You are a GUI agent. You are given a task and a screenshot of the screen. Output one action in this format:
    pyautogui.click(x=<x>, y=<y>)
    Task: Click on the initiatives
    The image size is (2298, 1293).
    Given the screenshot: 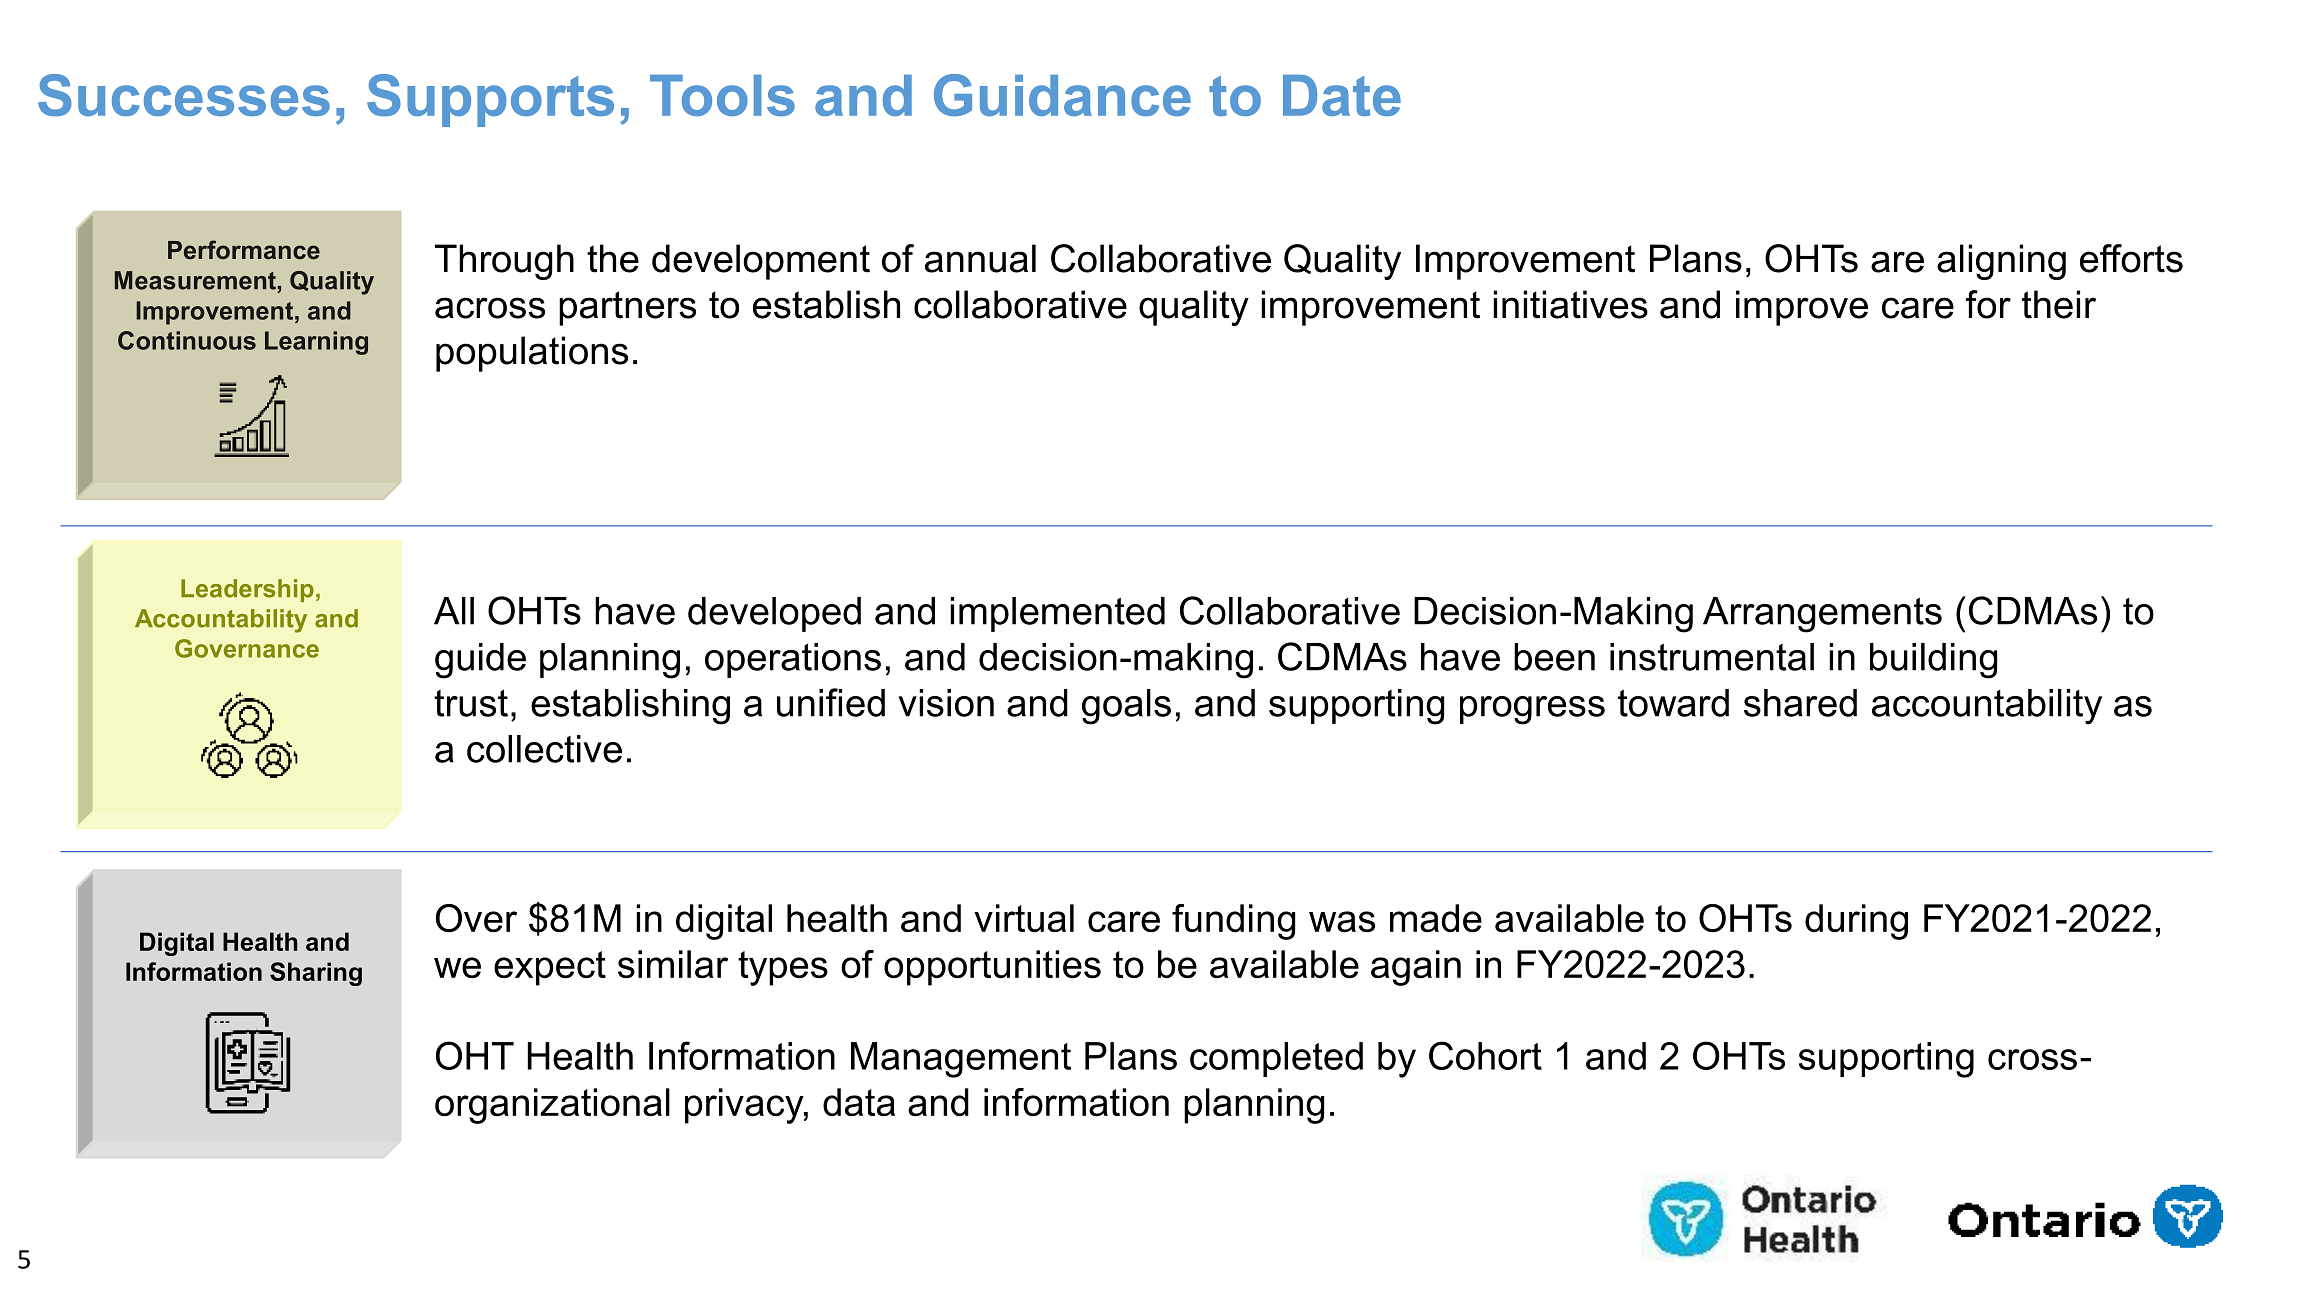 What is the action you would take?
    pyautogui.click(x=1570, y=304)
